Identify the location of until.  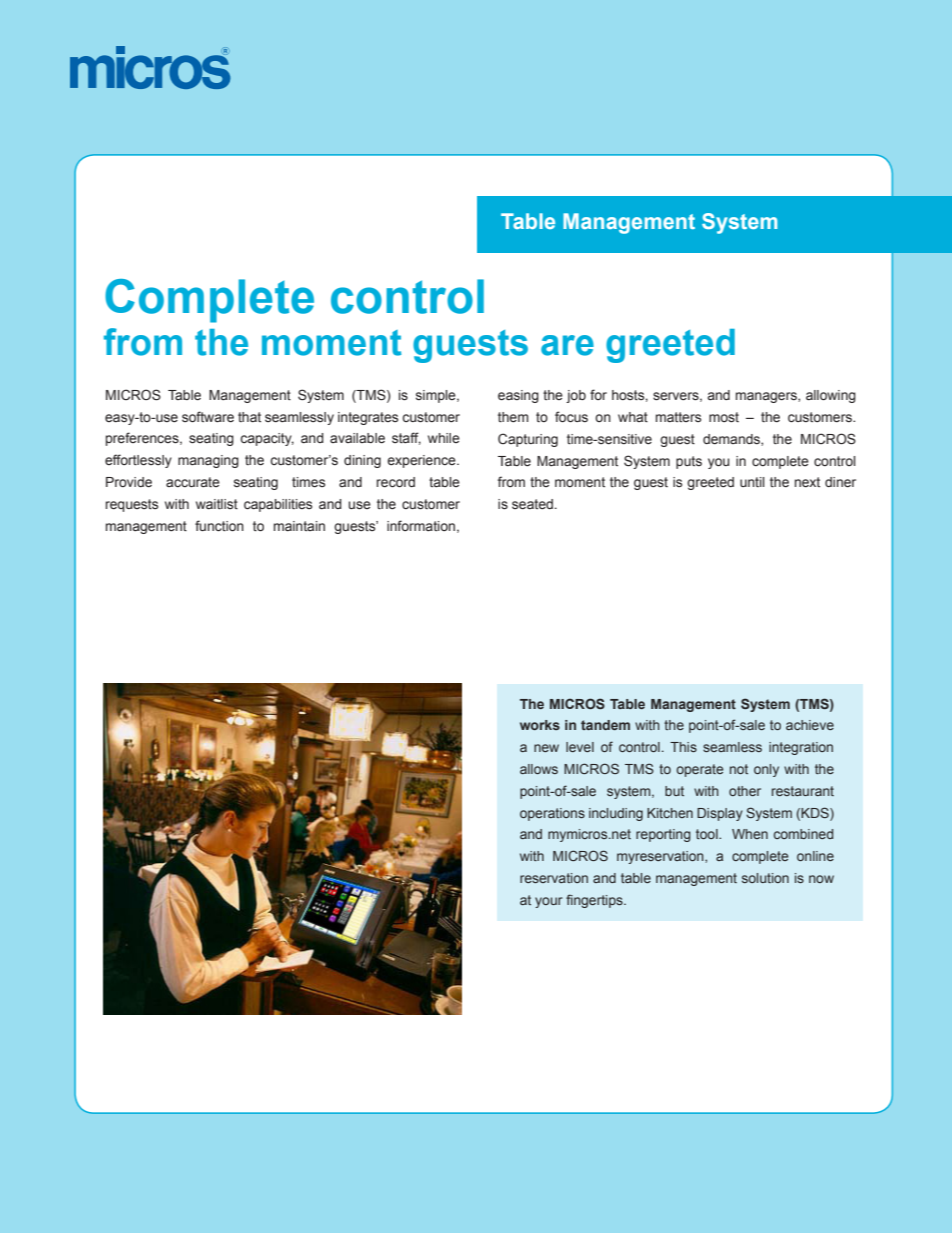
(752, 482).
